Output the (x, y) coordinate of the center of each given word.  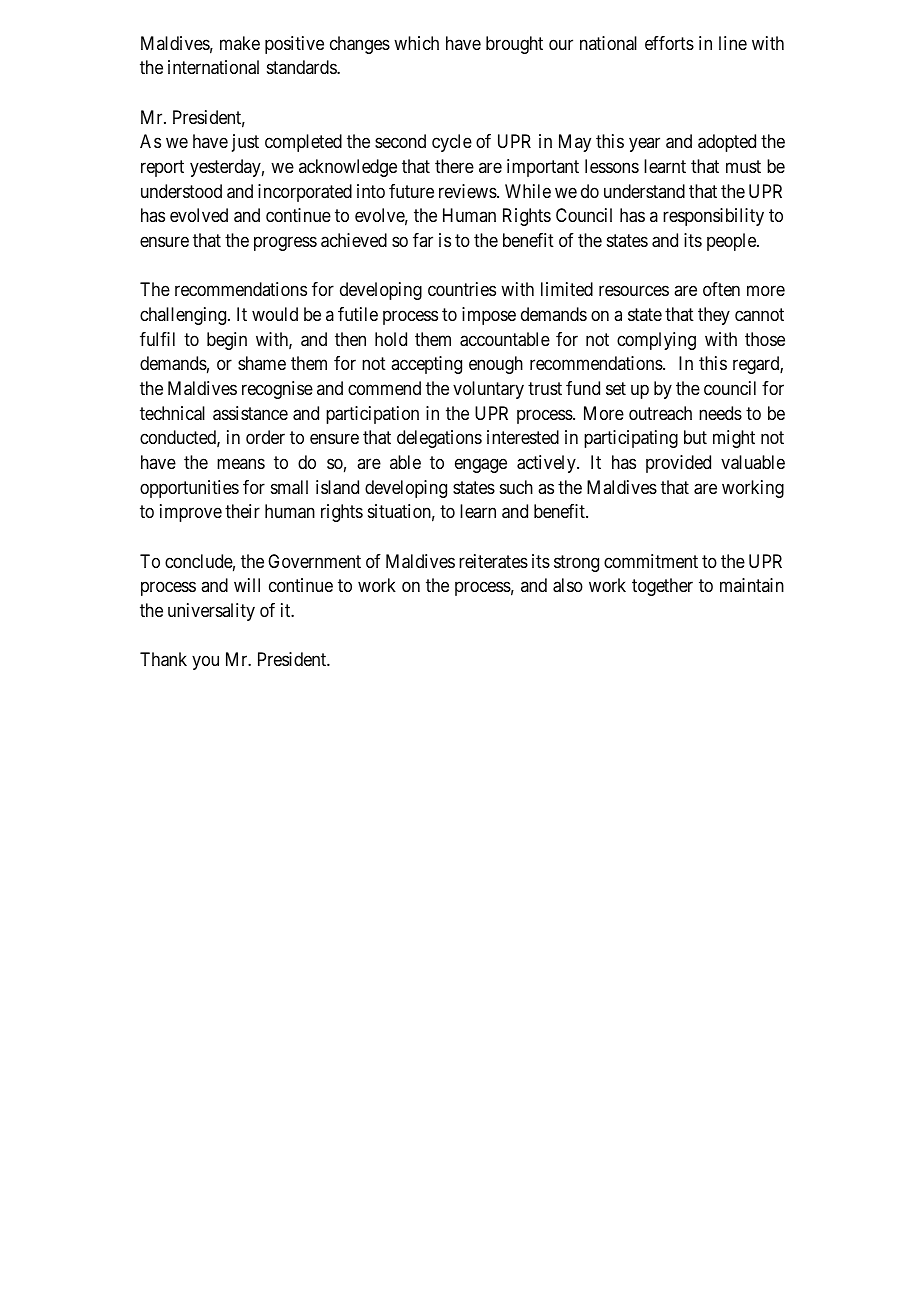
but (695, 437)
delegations (439, 439)
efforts (669, 43)
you (205, 663)
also (568, 585)
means (241, 464)
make (240, 43)
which (416, 43)
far (423, 240)
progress (285, 243)
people (732, 242)
